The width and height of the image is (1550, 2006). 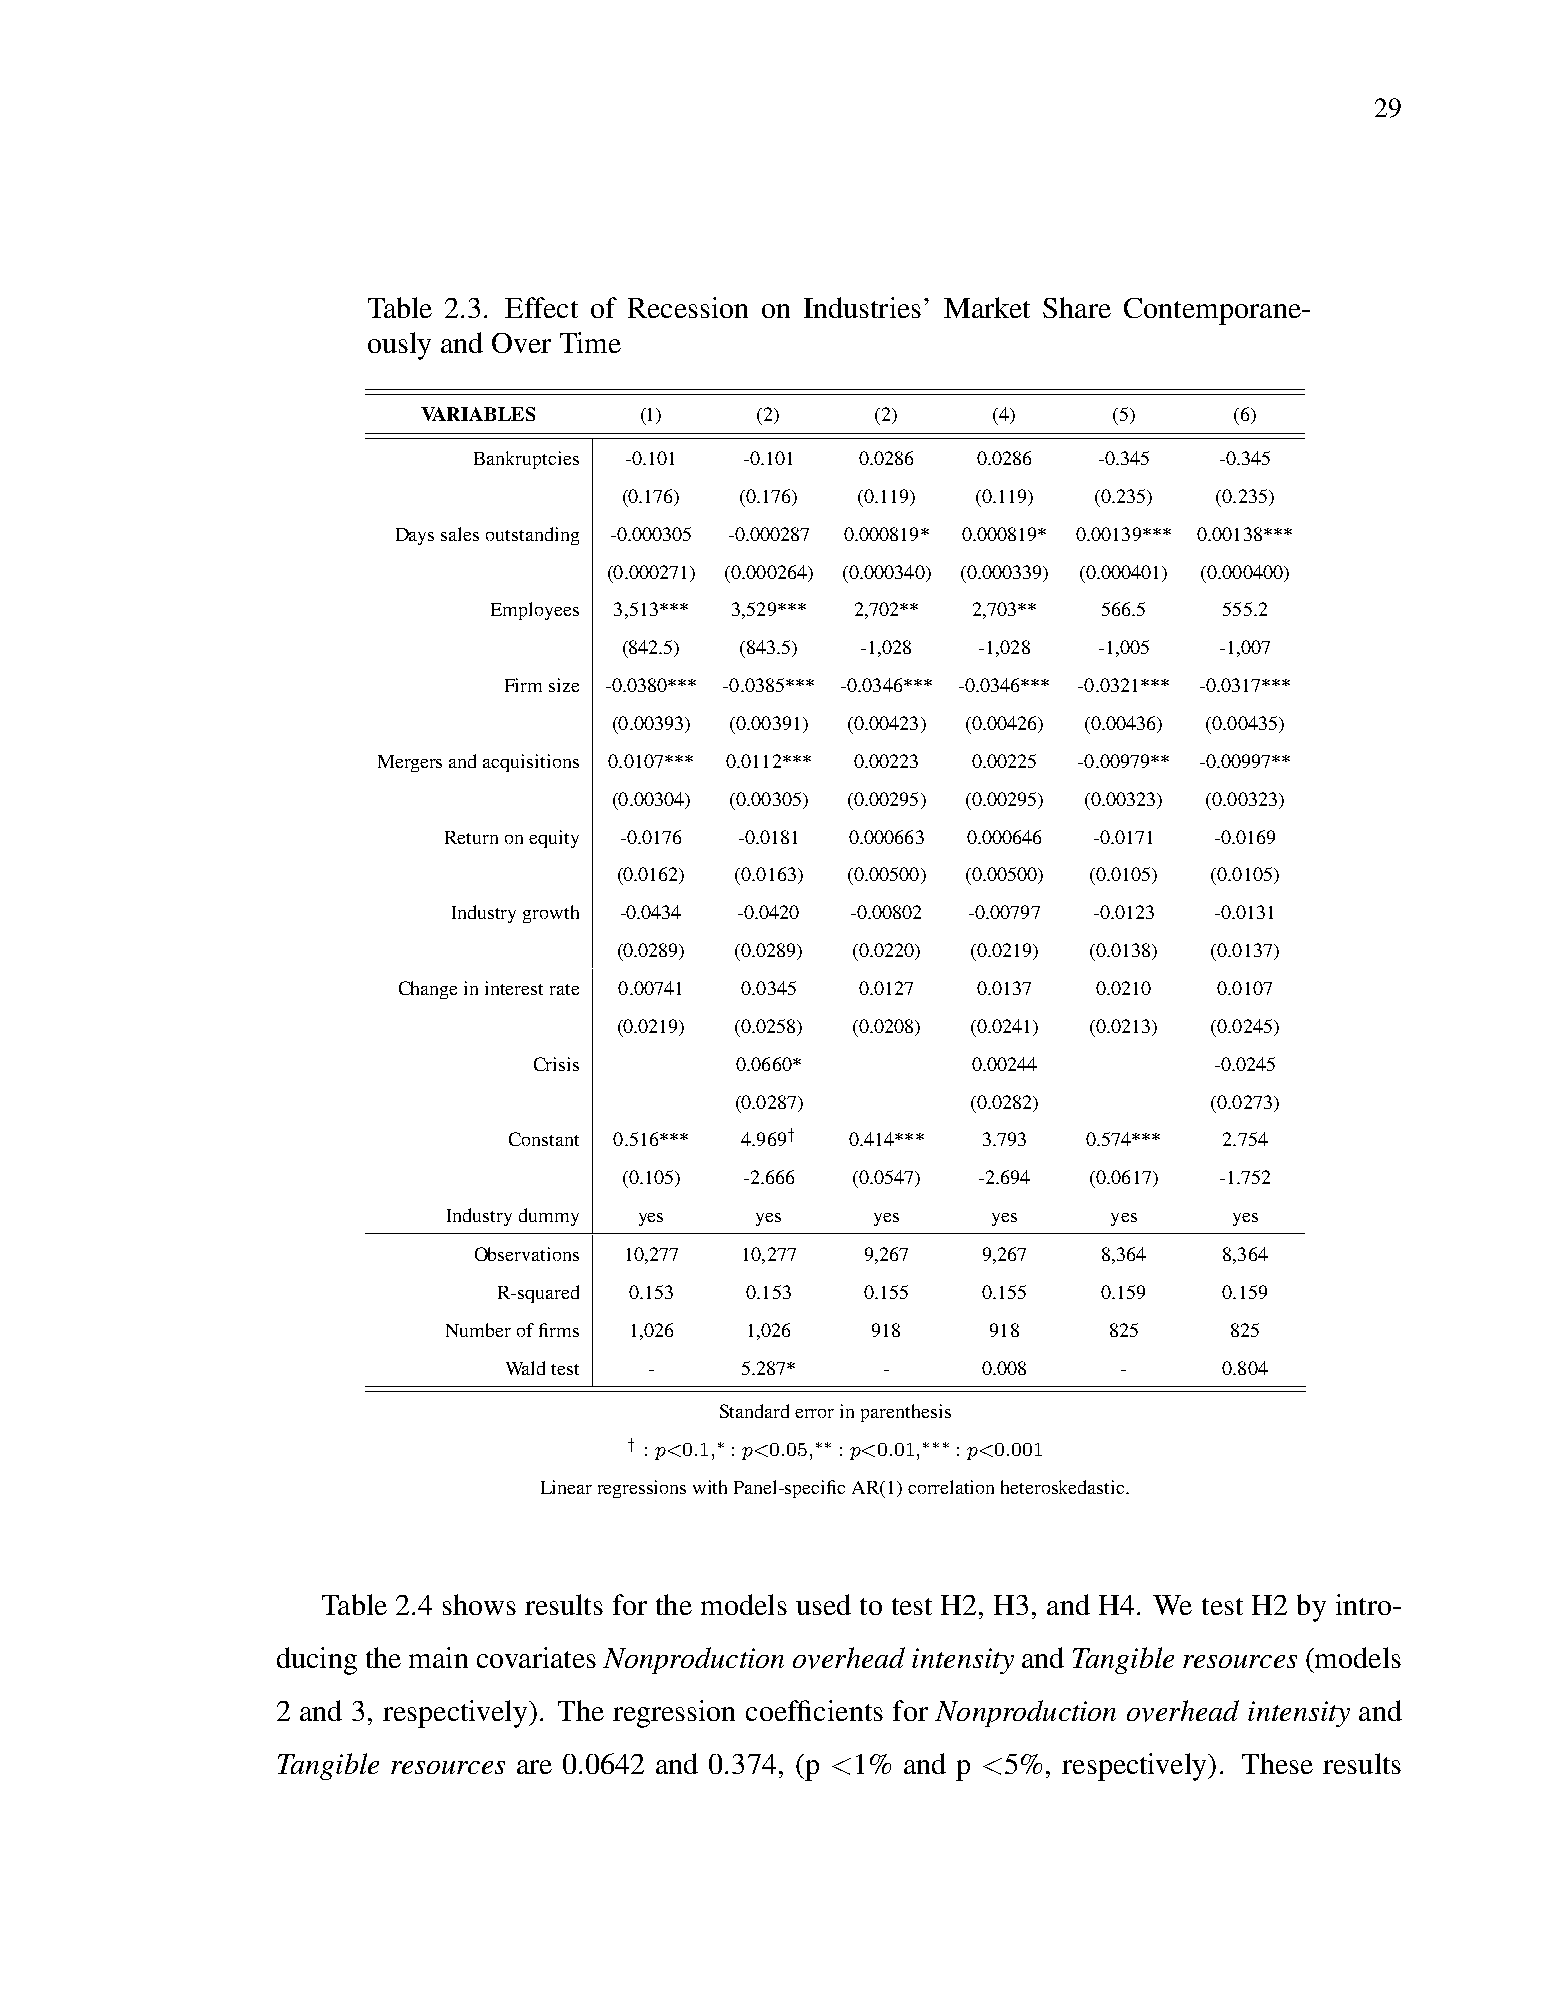 What do you see at coordinates (862, 307) in the image?
I see `Industries` at bounding box center [862, 307].
